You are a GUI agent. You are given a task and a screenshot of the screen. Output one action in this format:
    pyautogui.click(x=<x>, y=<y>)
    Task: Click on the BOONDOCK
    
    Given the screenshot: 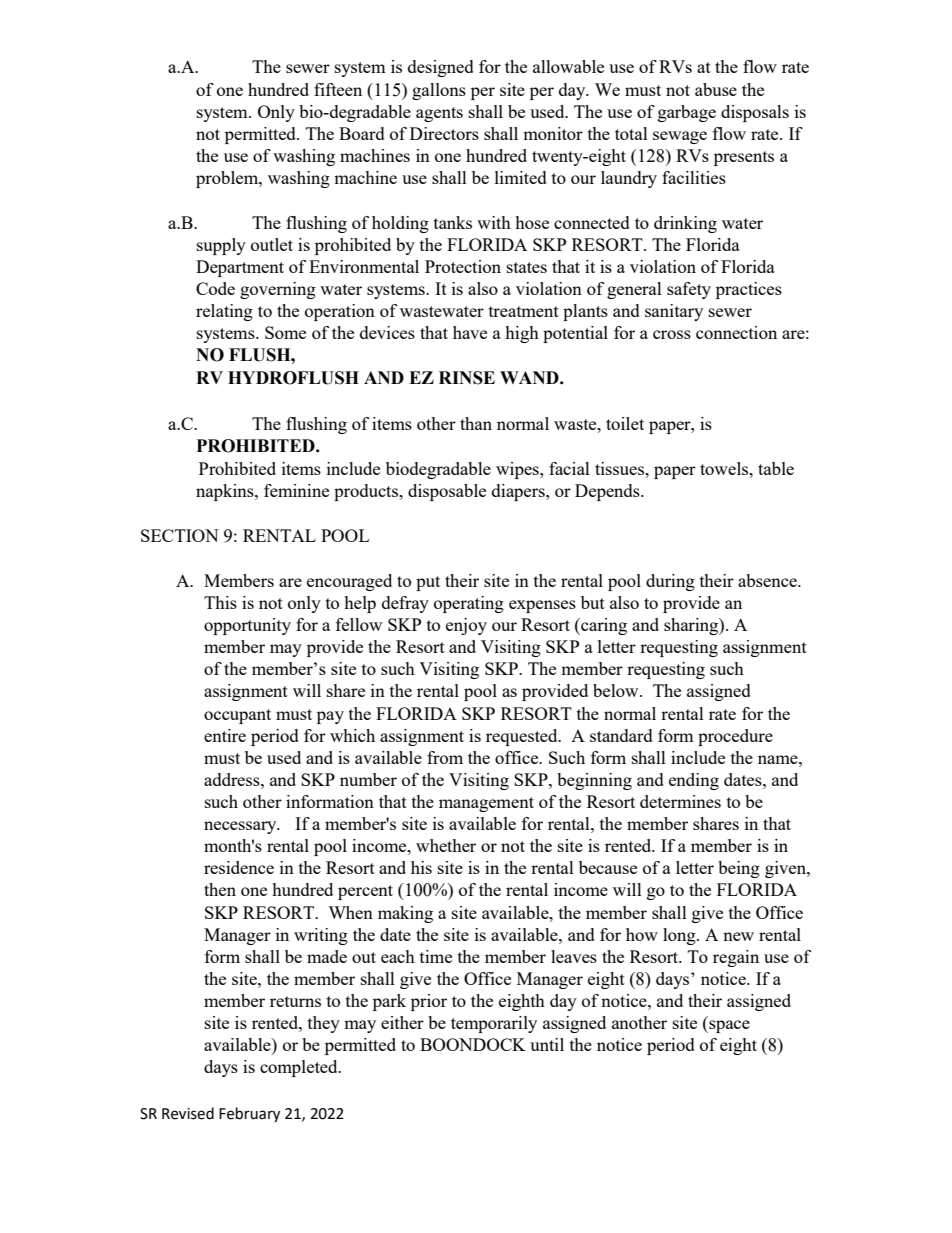 What is the action you would take?
    pyautogui.click(x=473, y=1044)
